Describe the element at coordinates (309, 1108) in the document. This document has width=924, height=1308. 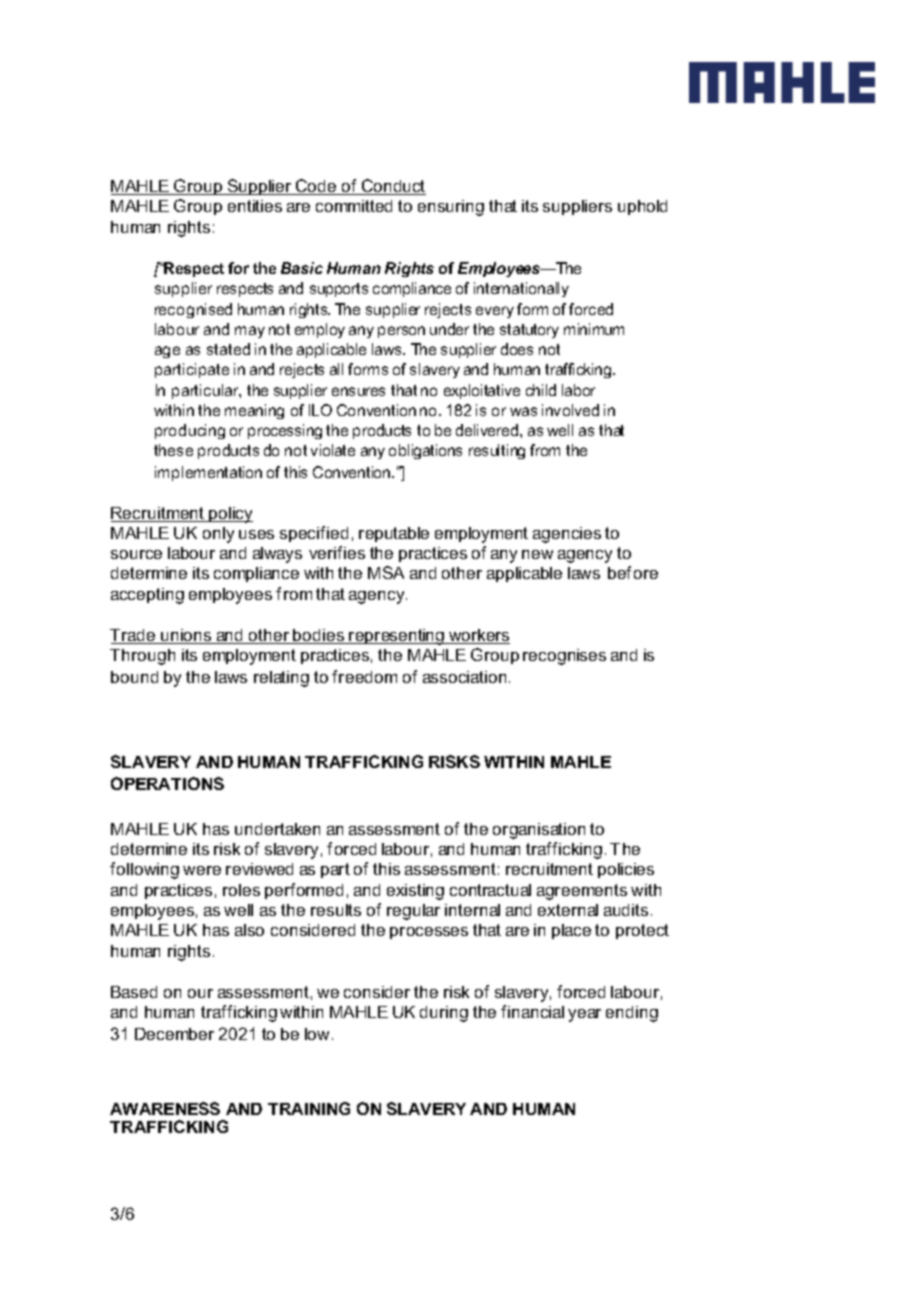
I see `TRAINING` at that location.
